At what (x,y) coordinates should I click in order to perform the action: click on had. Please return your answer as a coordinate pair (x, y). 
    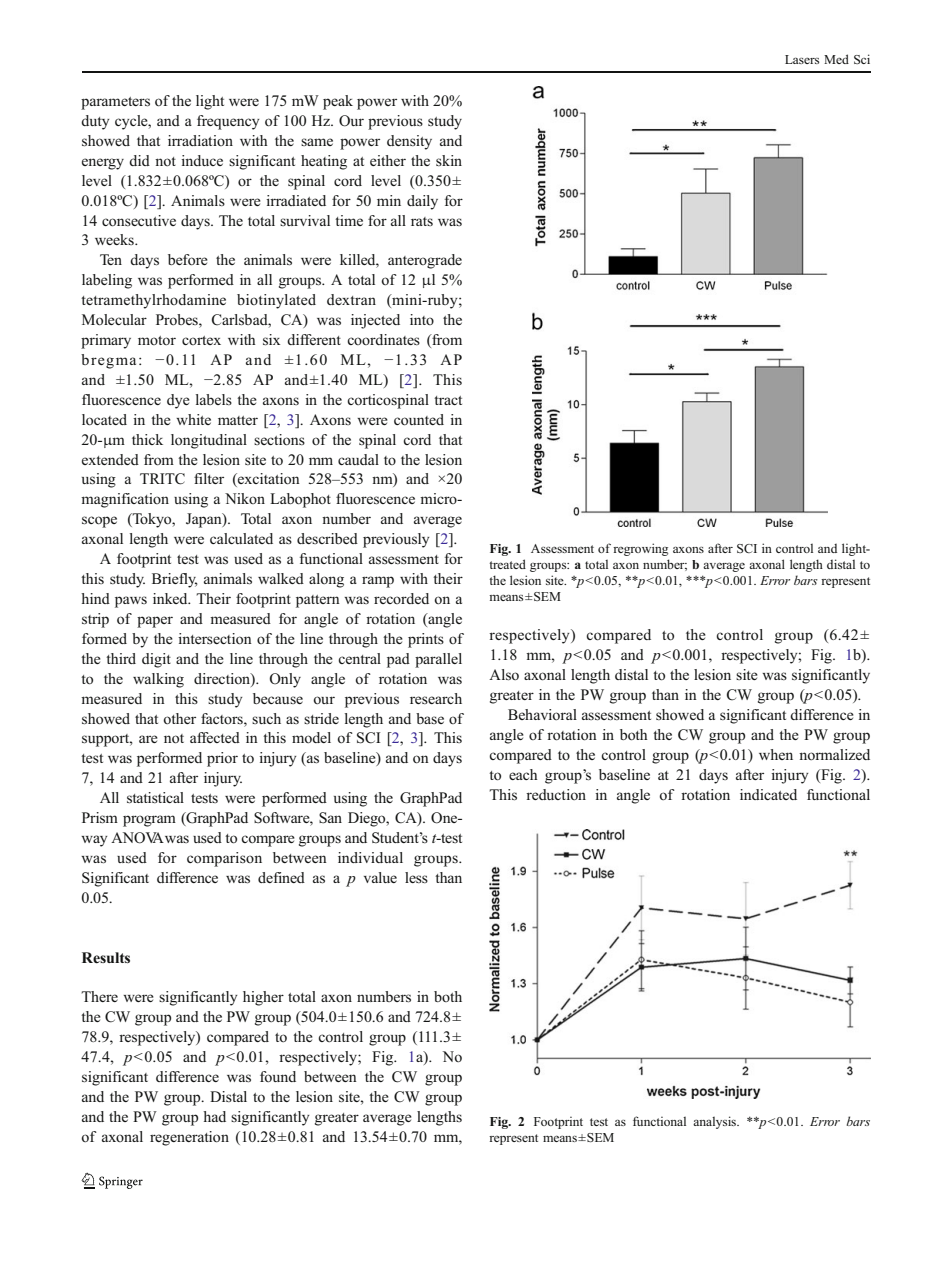
    Looking at the image, I should click on (214, 1116).
